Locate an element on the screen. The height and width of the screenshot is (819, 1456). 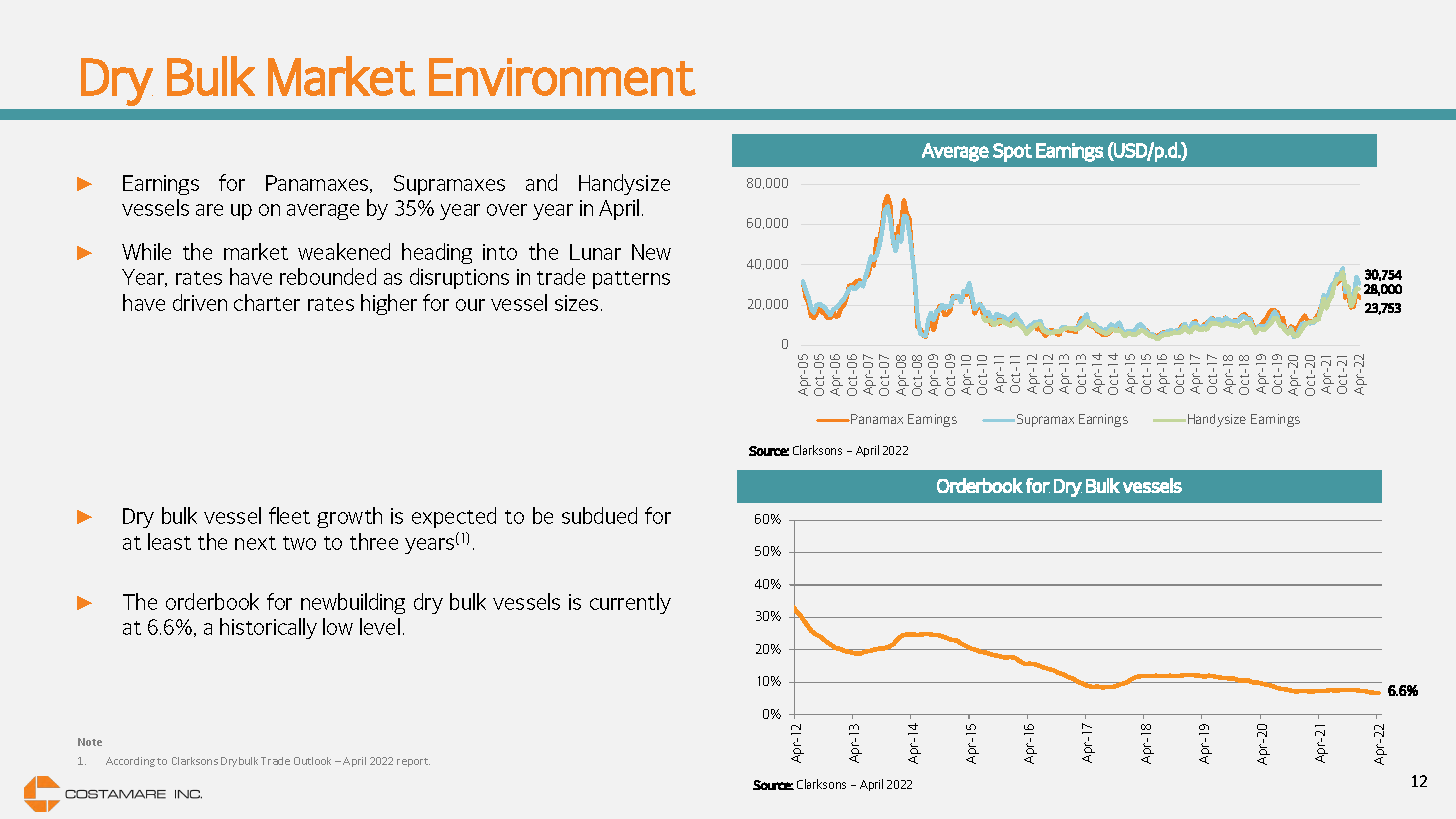
report is located at coordinates (413, 762).
